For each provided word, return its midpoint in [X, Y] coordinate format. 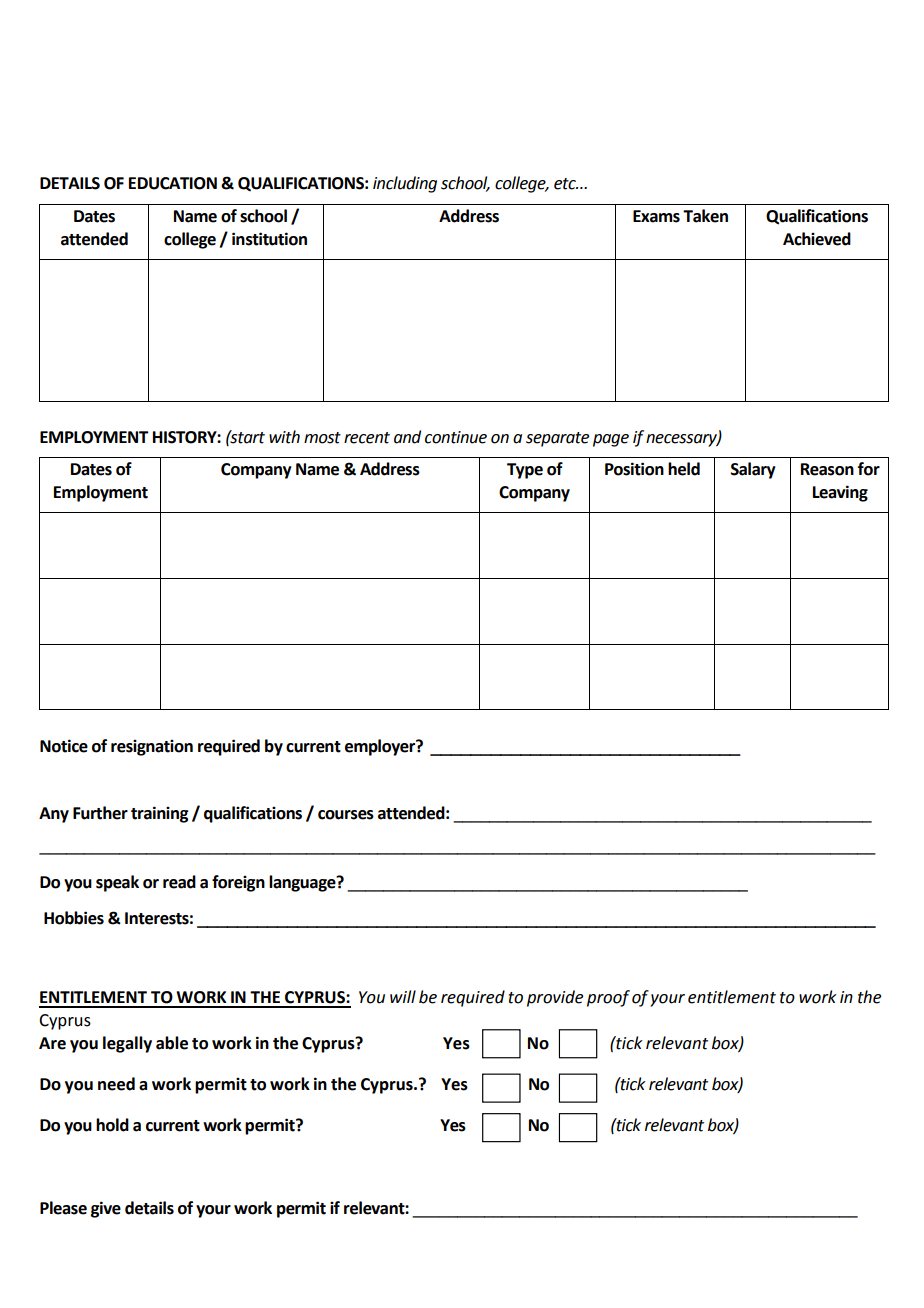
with [284, 437]
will [403, 996]
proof [608, 998]
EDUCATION [173, 183]
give [106, 1209]
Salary [753, 470]
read [179, 882]
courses [346, 815]
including [405, 184]
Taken [705, 216]
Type [525, 471]
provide [555, 998]
